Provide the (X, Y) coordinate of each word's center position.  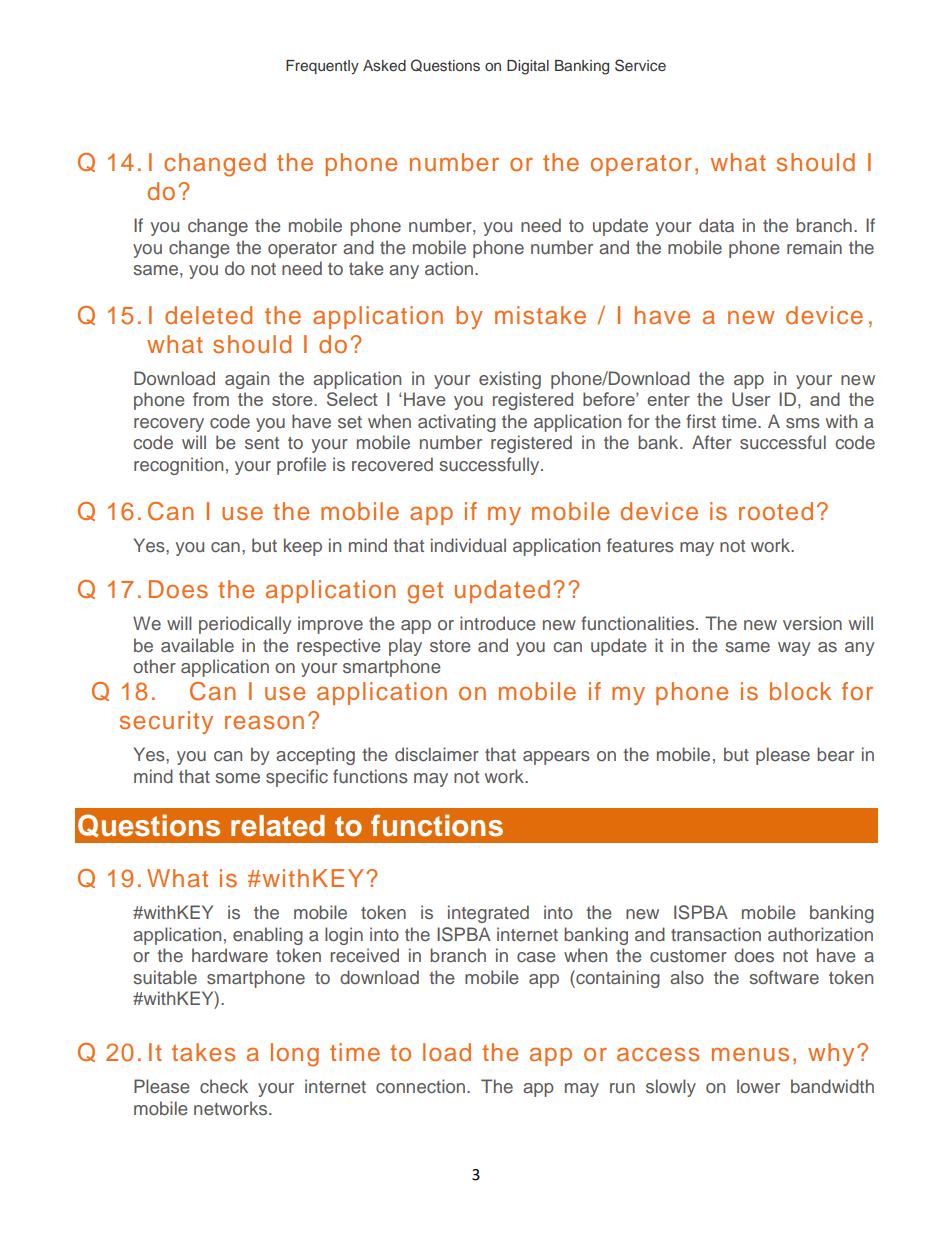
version (812, 623)
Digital (528, 67)
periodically (245, 625)
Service (640, 65)
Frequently (322, 67)
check (224, 1086)
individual (468, 545)
